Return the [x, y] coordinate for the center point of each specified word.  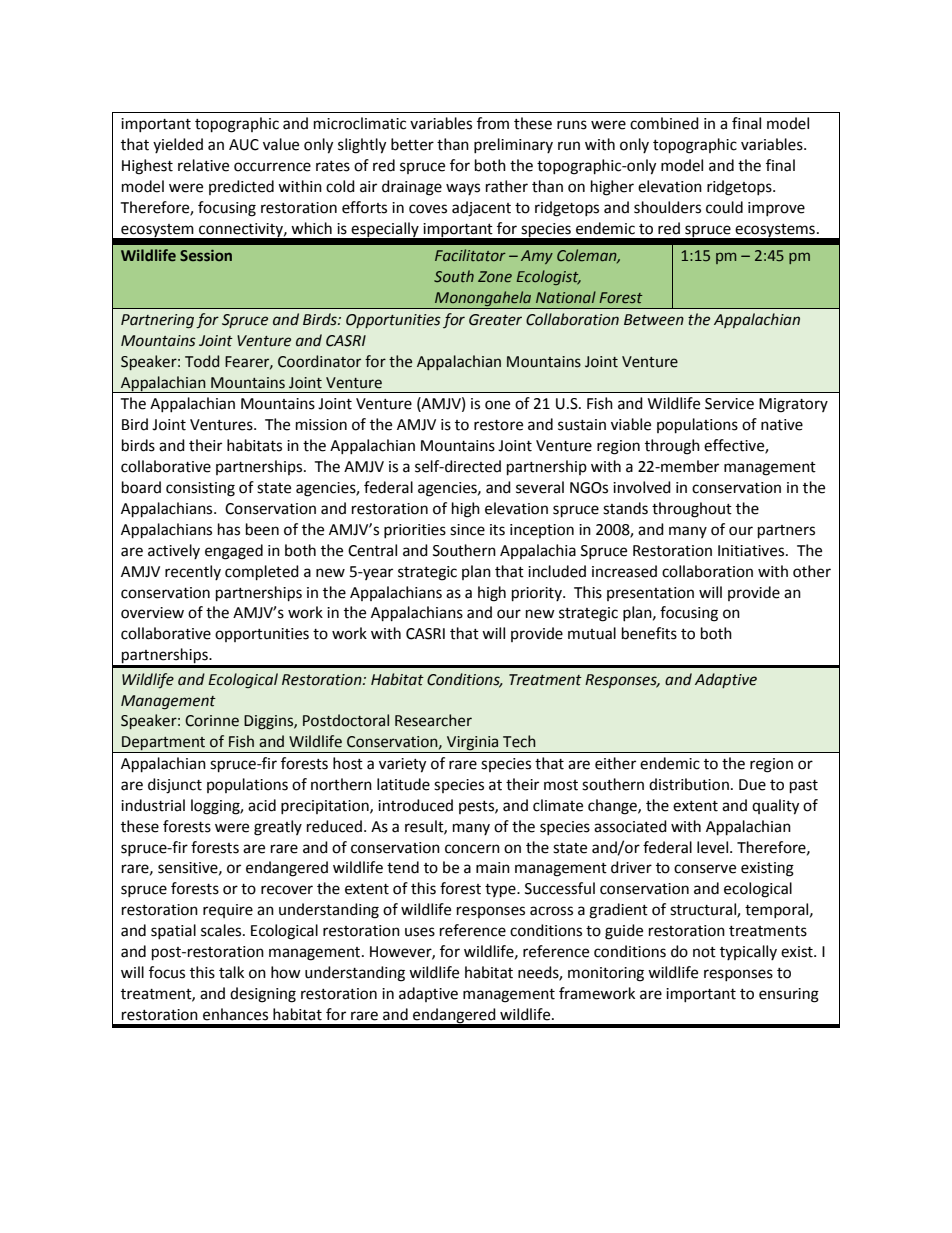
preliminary [513, 145]
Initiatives [752, 551]
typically [748, 952]
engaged [234, 552]
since [467, 530]
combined [664, 123]
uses [420, 932]
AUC [244, 145]
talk [231, 972]
